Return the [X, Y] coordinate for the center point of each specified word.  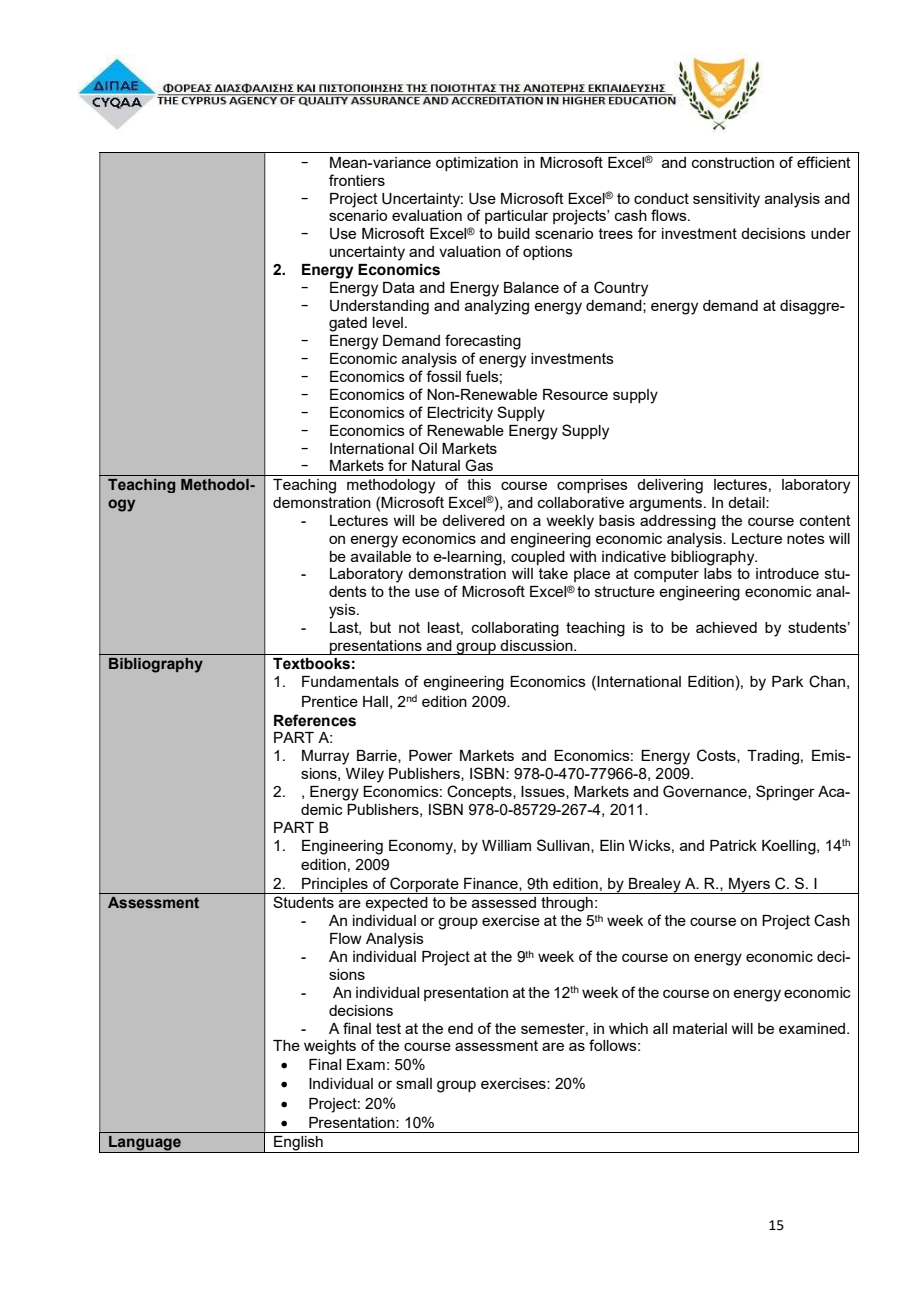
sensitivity [726, 200]
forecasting [483, 342]
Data [399, 287]
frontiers [357, 180]
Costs [717, 756]
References [315, 720]
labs [718, 573]
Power [431, 755]
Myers [749, 886]
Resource [575, 394]
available [381, 556]
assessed [504, 902]
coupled [538, 558]
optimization [477, 164]
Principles [335, 886]
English [298, 1144]
